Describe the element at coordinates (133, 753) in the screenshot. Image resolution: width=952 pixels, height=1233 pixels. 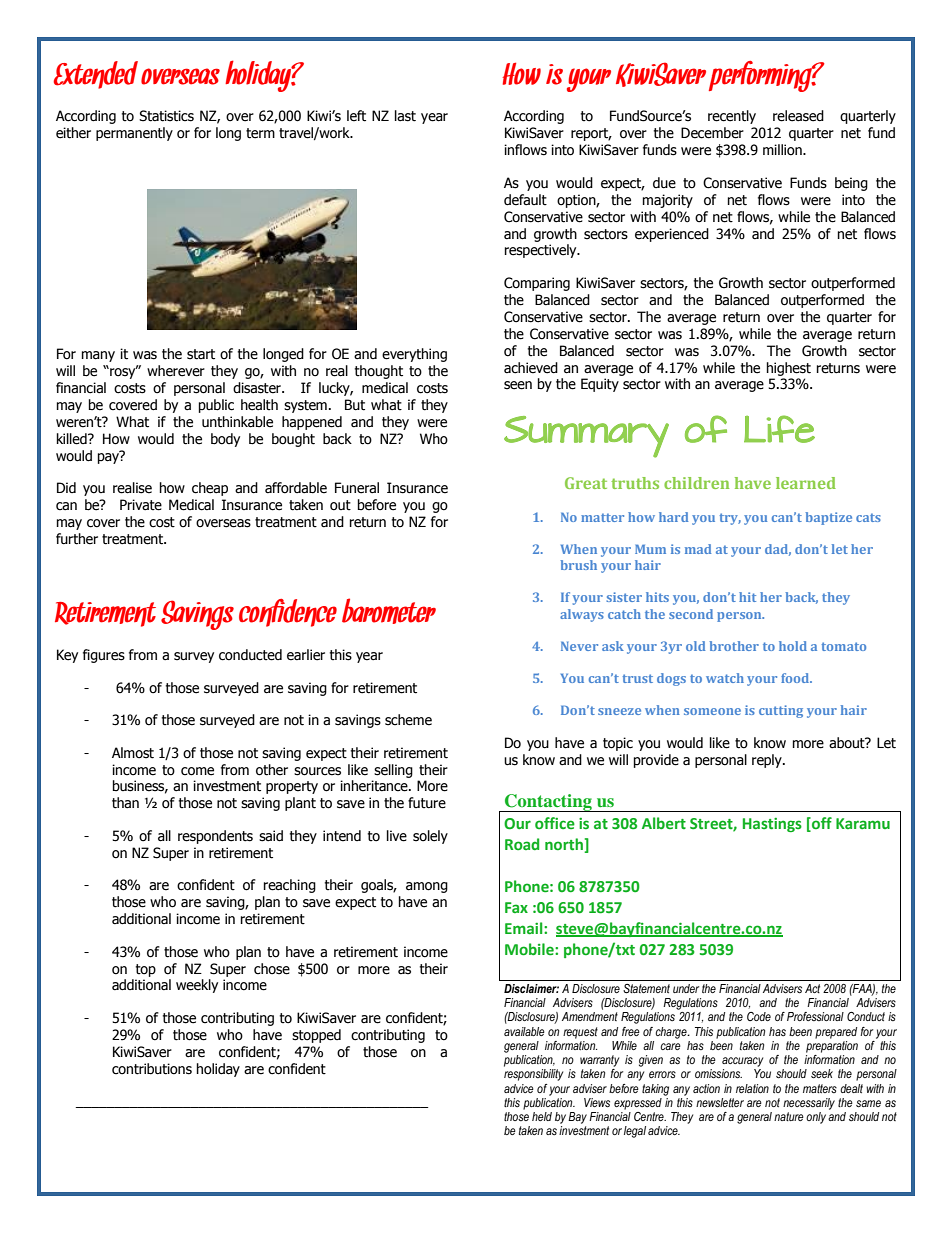
I see `Almost` at that location.
